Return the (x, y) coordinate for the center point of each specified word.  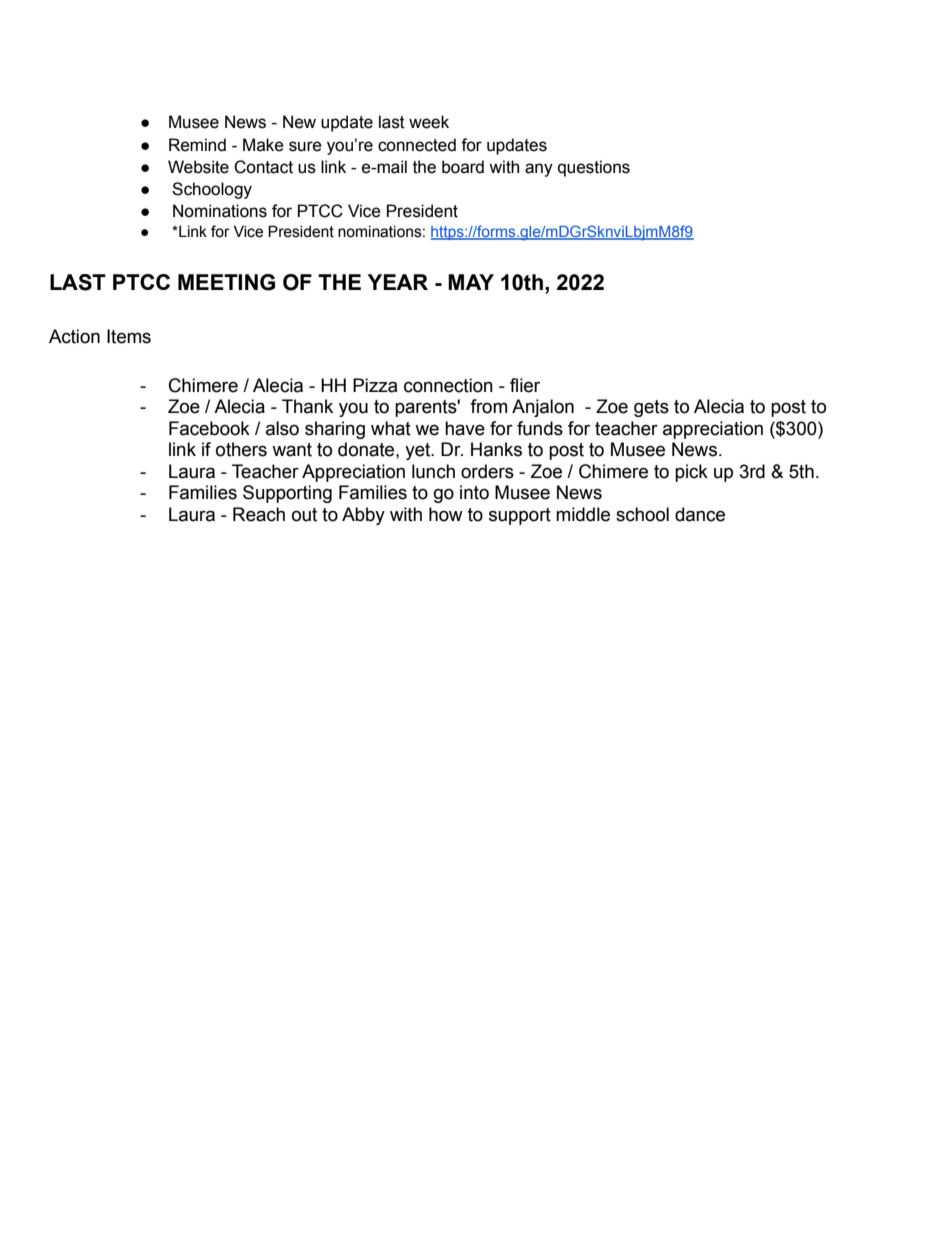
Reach (259, 514)
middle (583, 514)
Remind (197, 145)
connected (417, 145)
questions (594, 168)
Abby (363, 516)
